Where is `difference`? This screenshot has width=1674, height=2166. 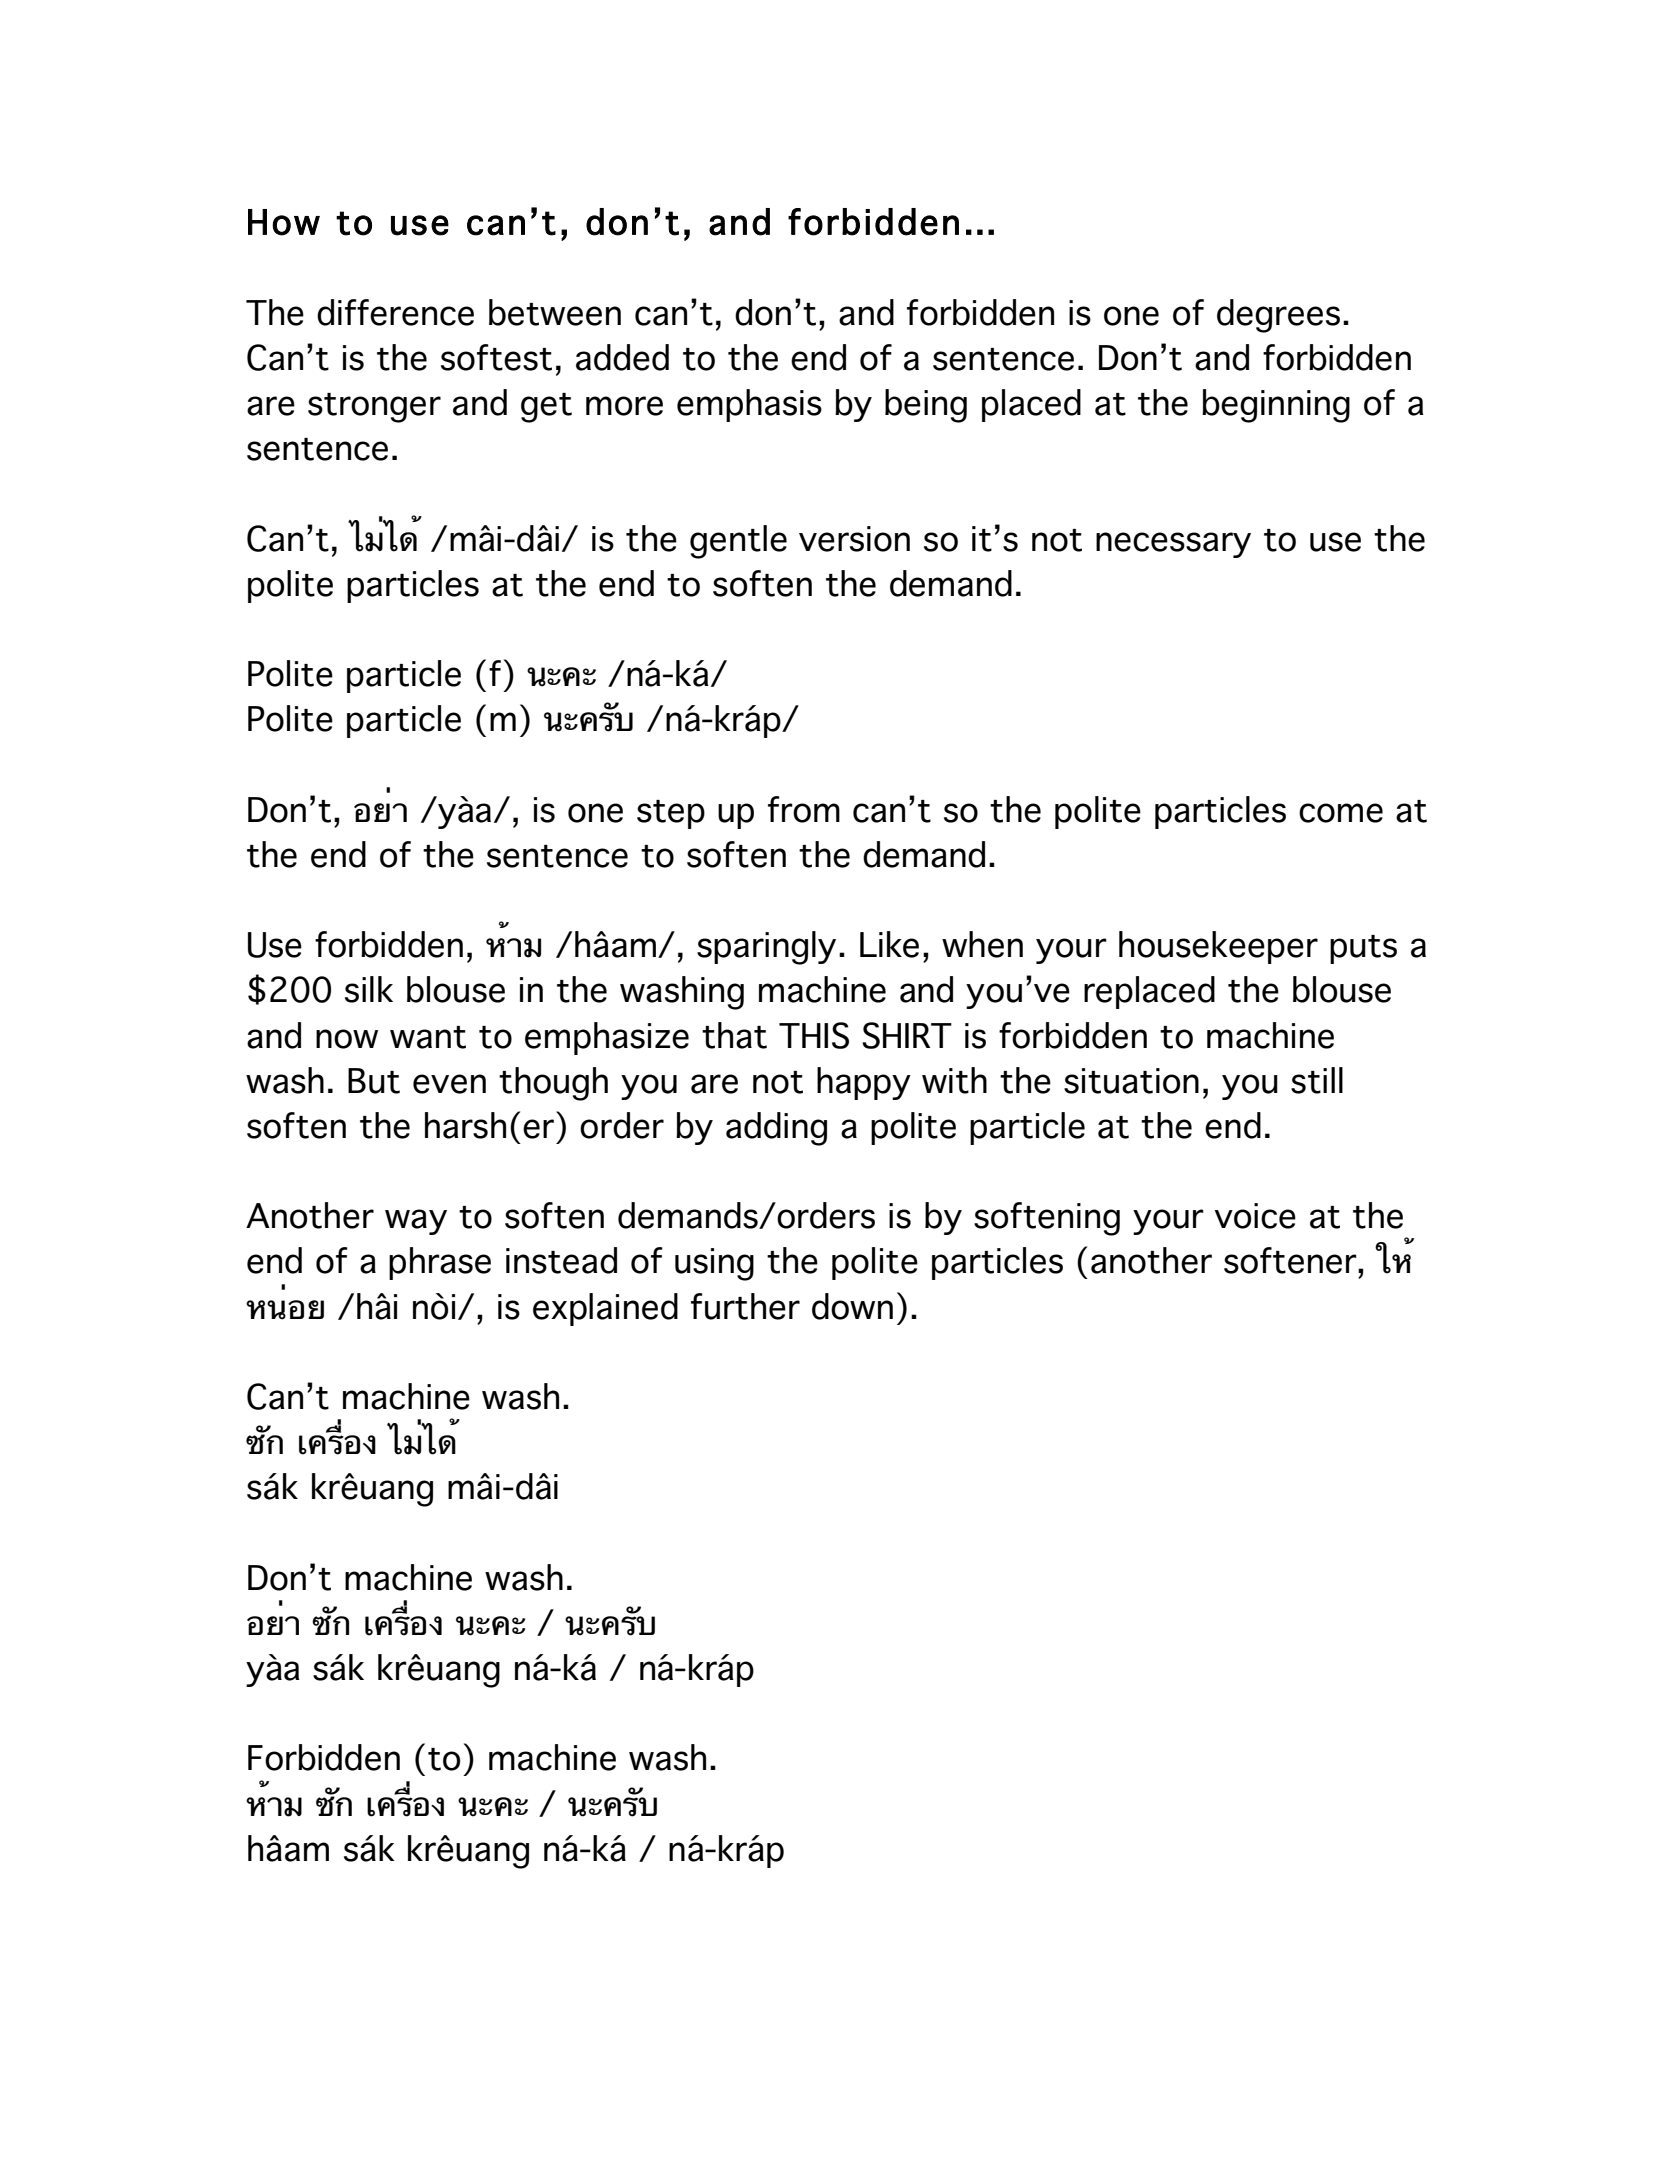 difference is located at coordinates (395, 312).
